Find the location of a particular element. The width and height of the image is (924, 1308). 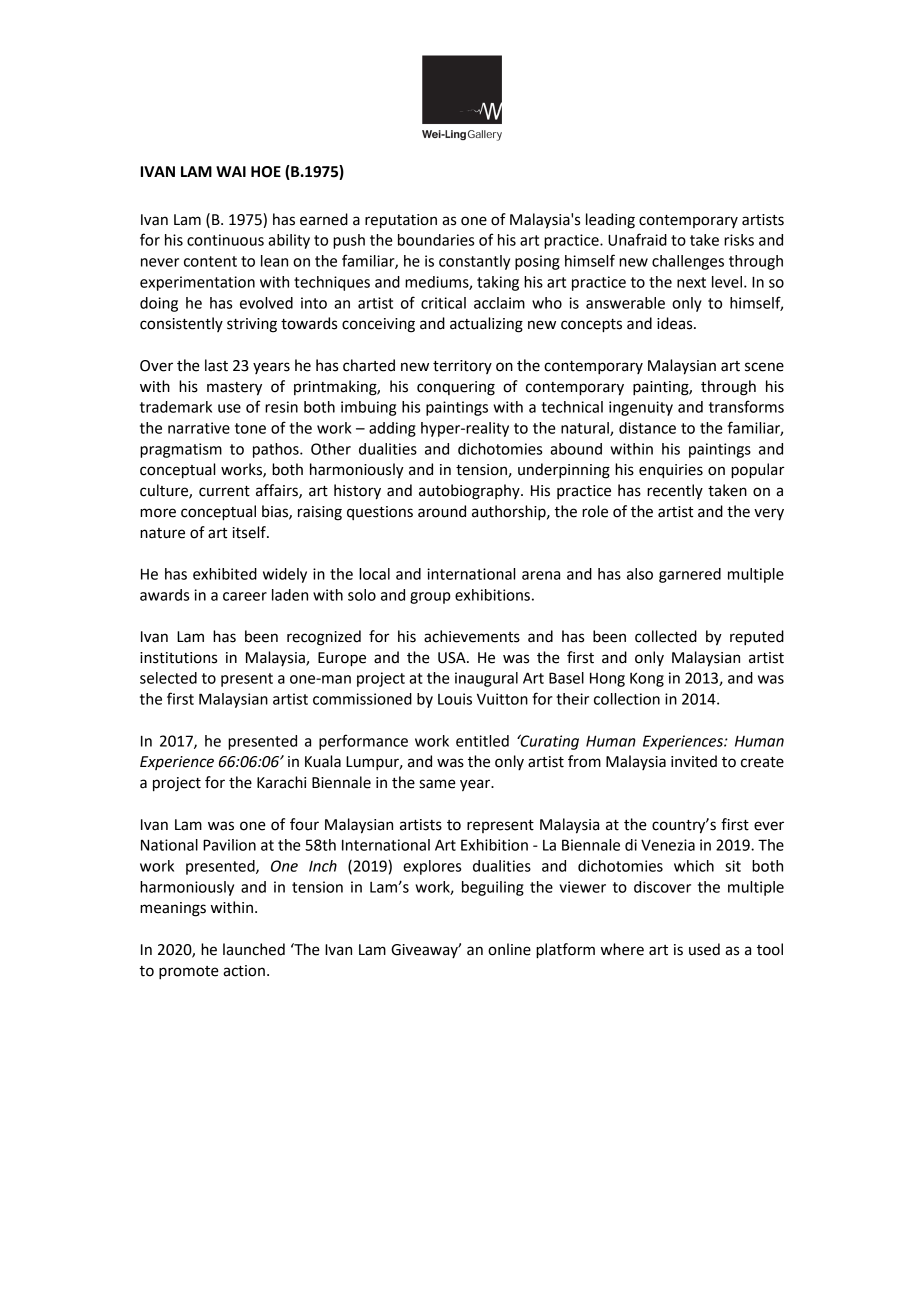

Louis is located at coordinates (455, 699).
